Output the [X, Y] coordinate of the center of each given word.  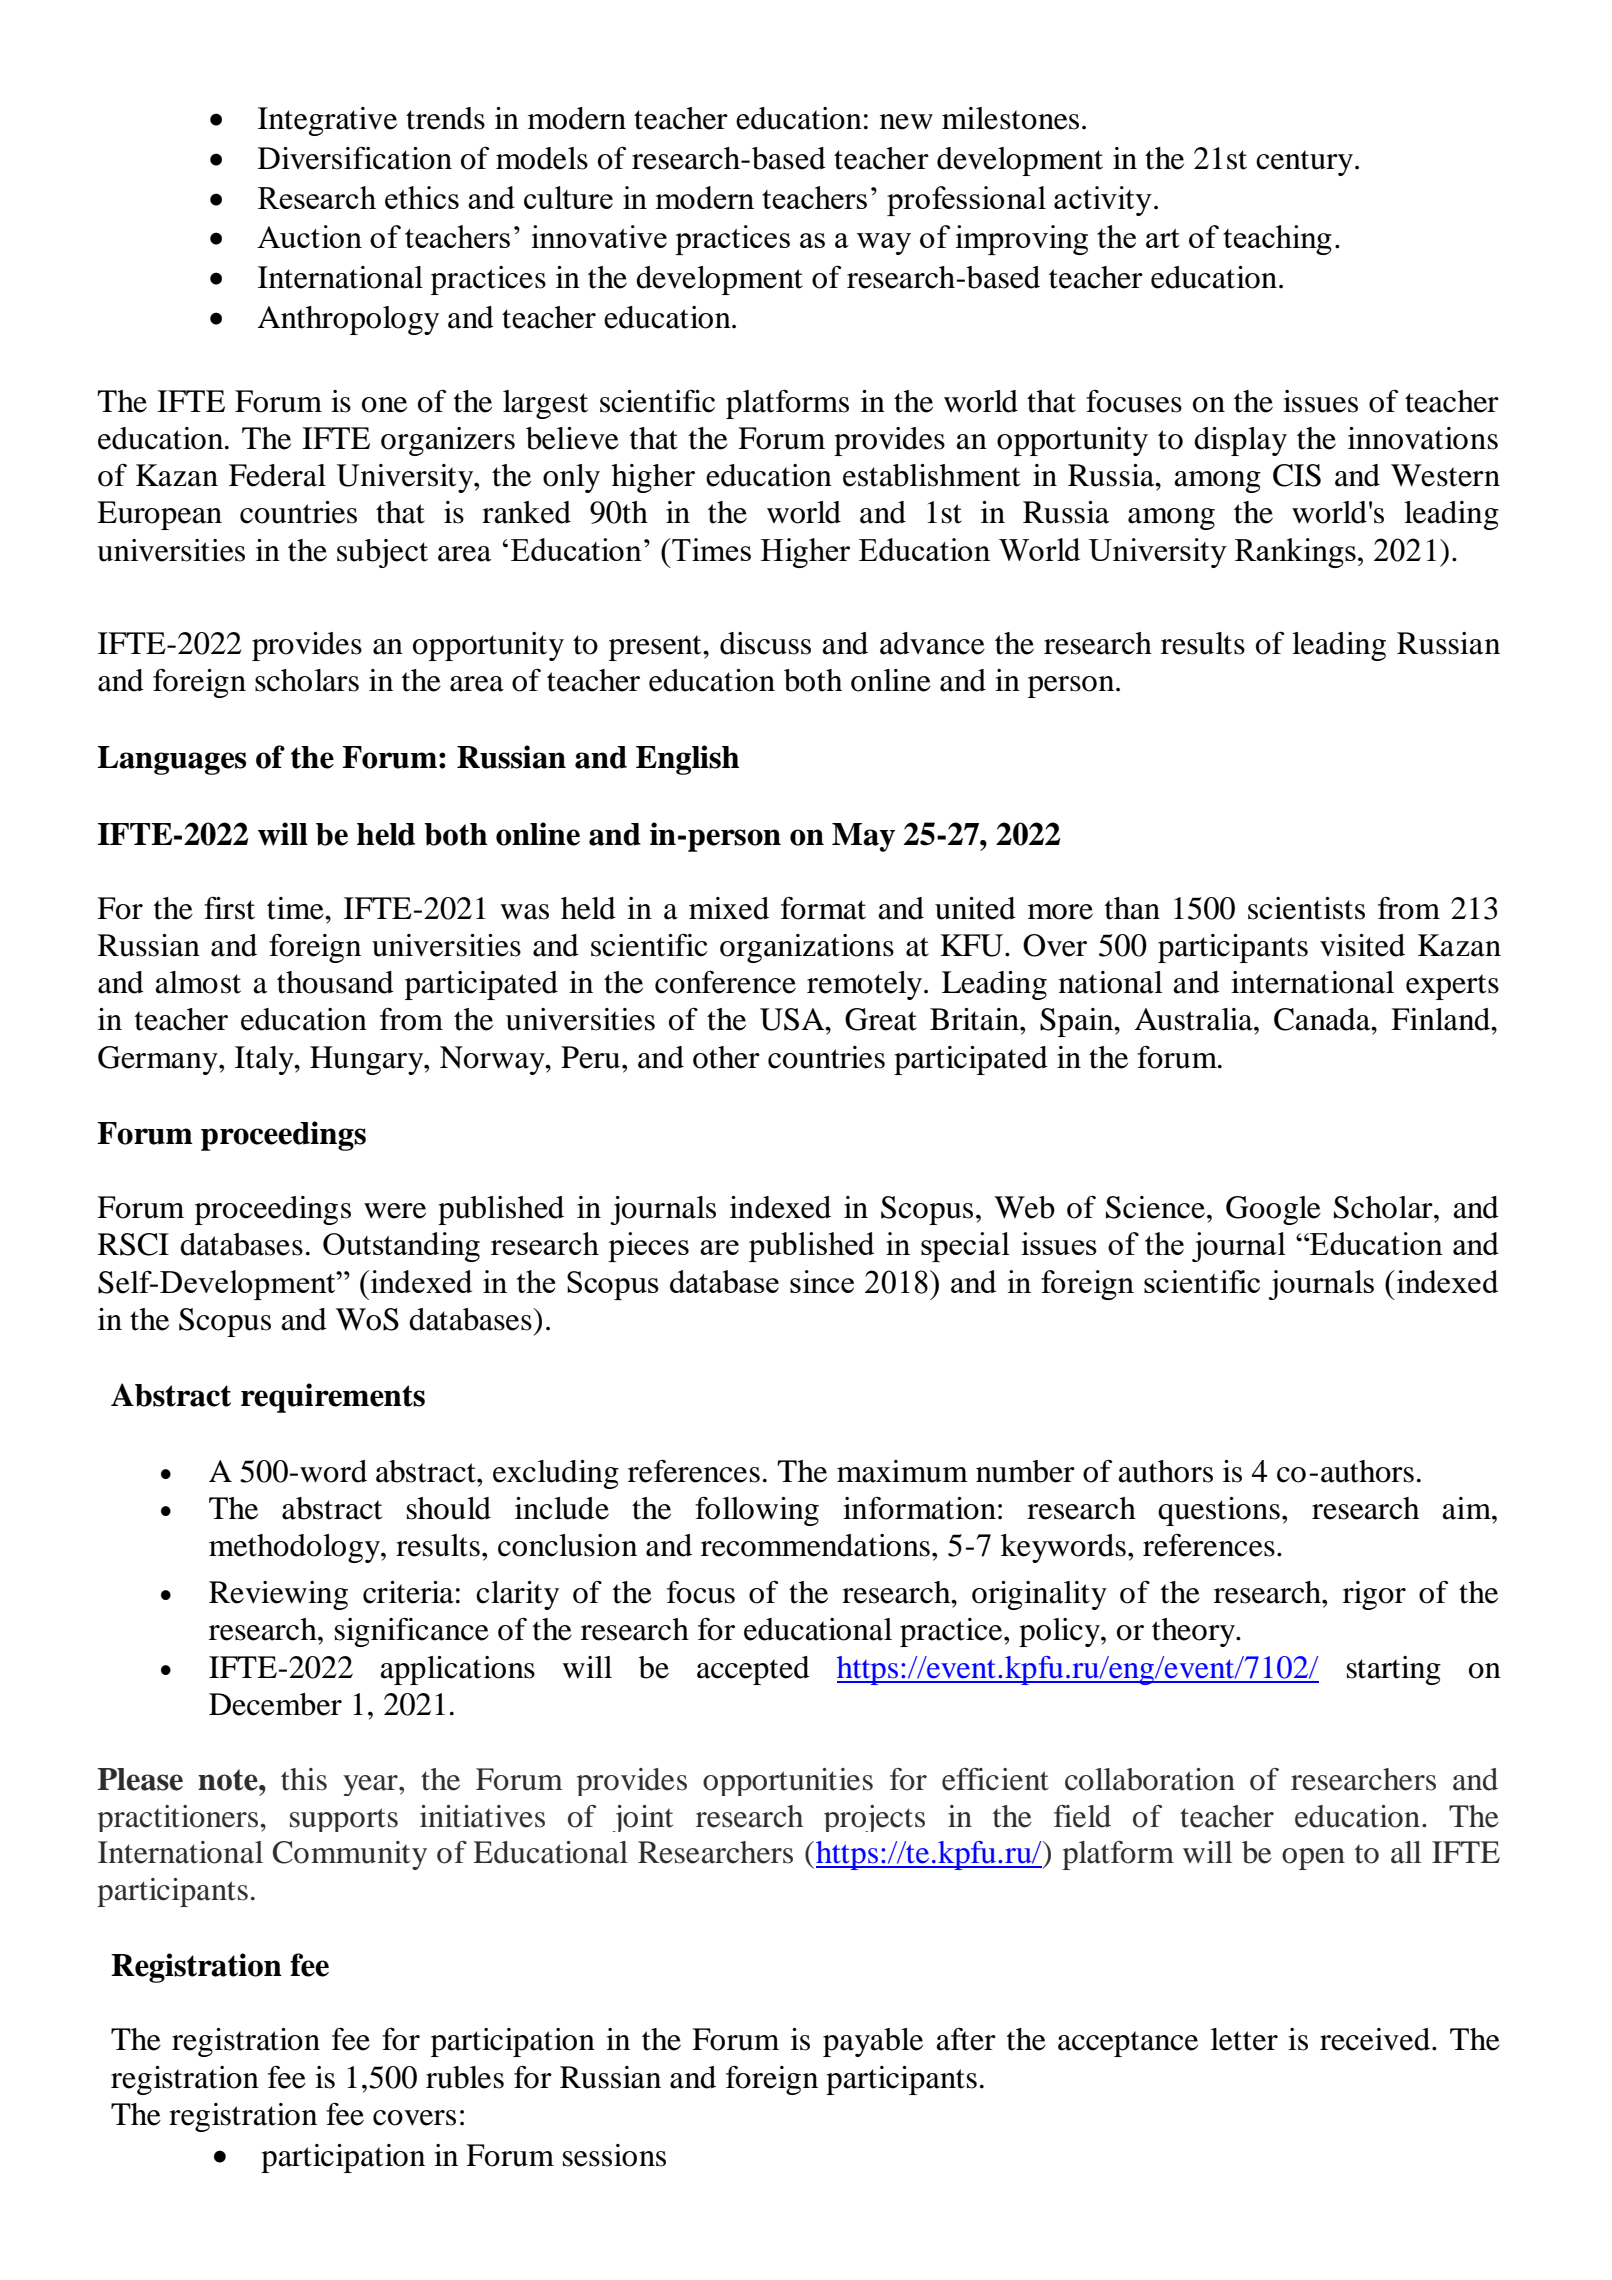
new [906, 122]
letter [1244, 2039]
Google [1273, 1210]
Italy [265, 1060]
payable [873, 2042]
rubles [465, 2077]
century [1304, 163]
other [726, 1057]
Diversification [355, 158]
